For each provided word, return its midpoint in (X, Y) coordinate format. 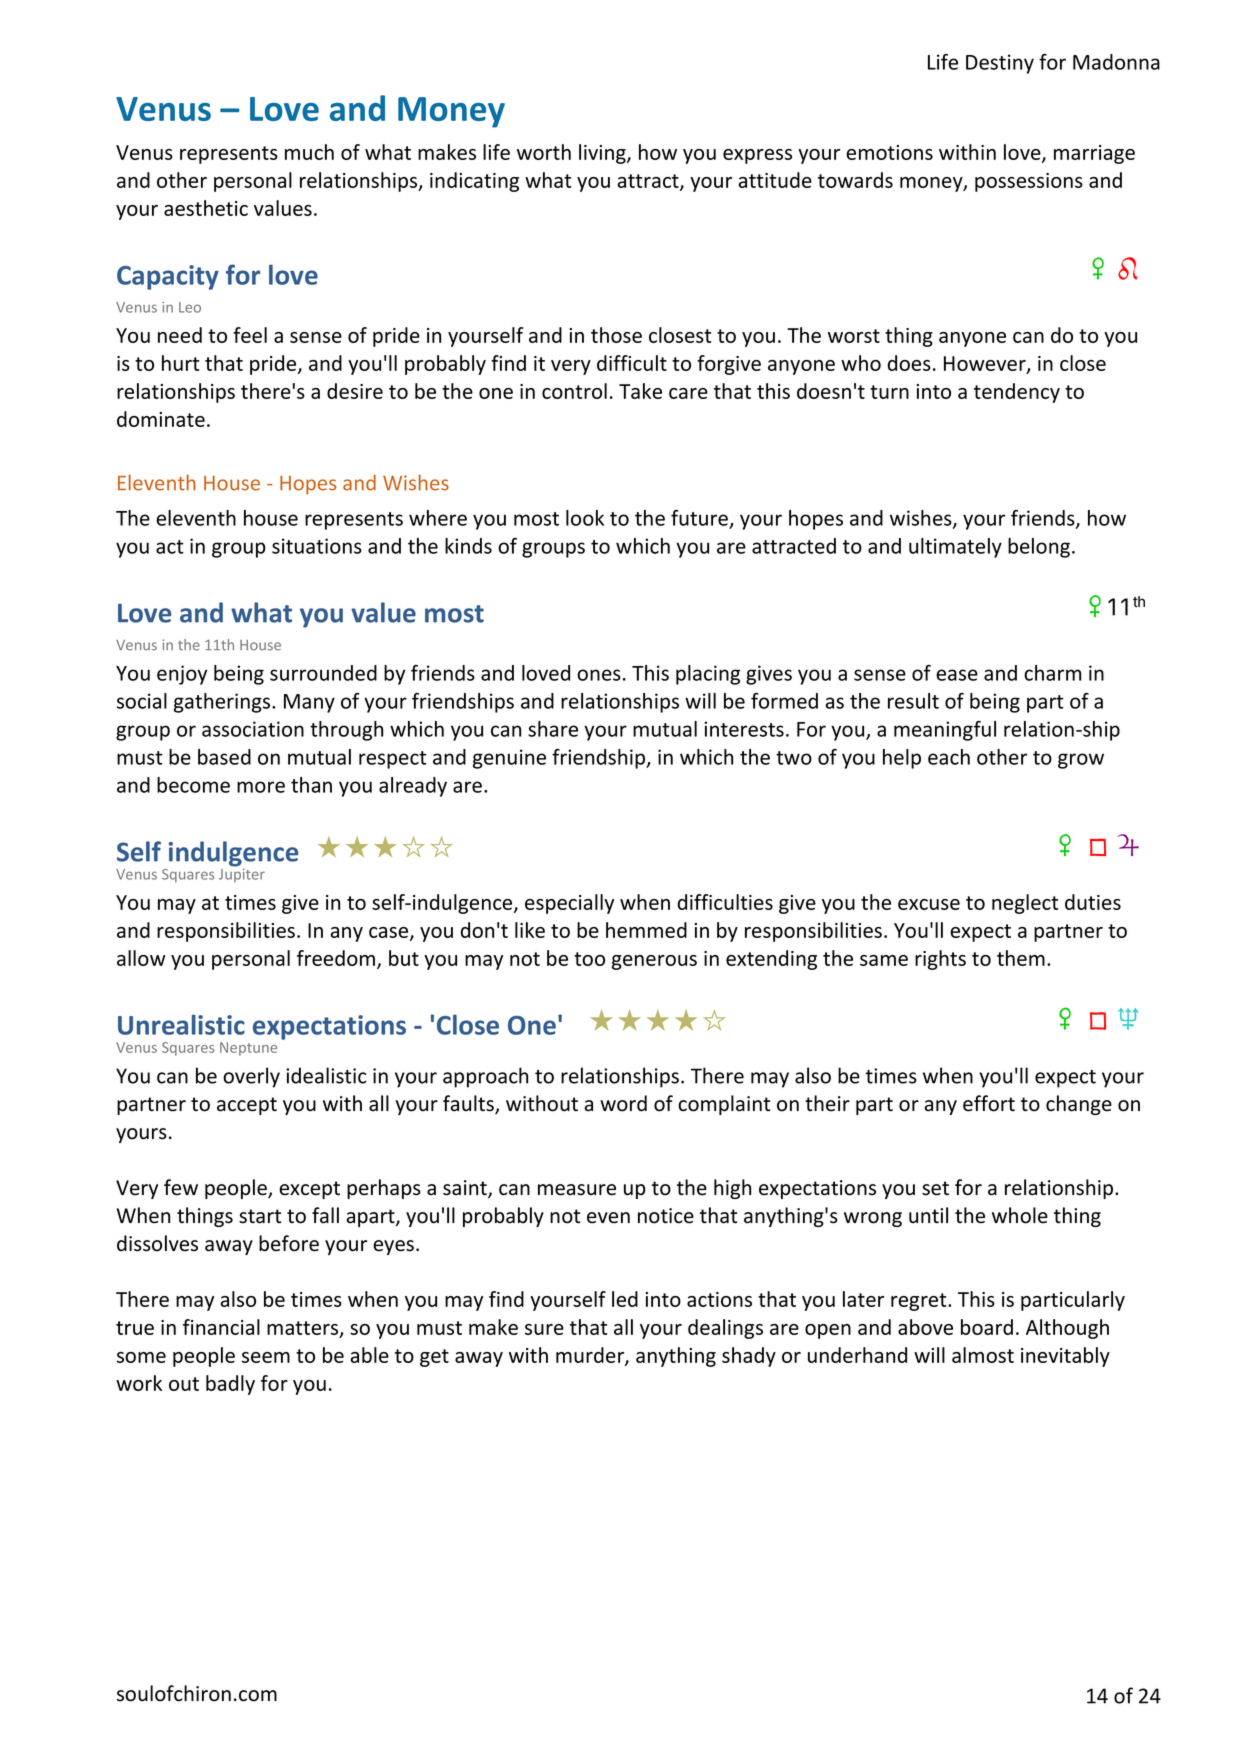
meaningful (945, 731)
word (623, 1103)
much (309, 152)
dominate (161, 419)
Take (640, 391)
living (603, 154)
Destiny (1000, 64)
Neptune (248, 1049)
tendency (1017, 393)
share (553, 729)
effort (989, 1103)
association (253, 729)
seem (266, 1357)
